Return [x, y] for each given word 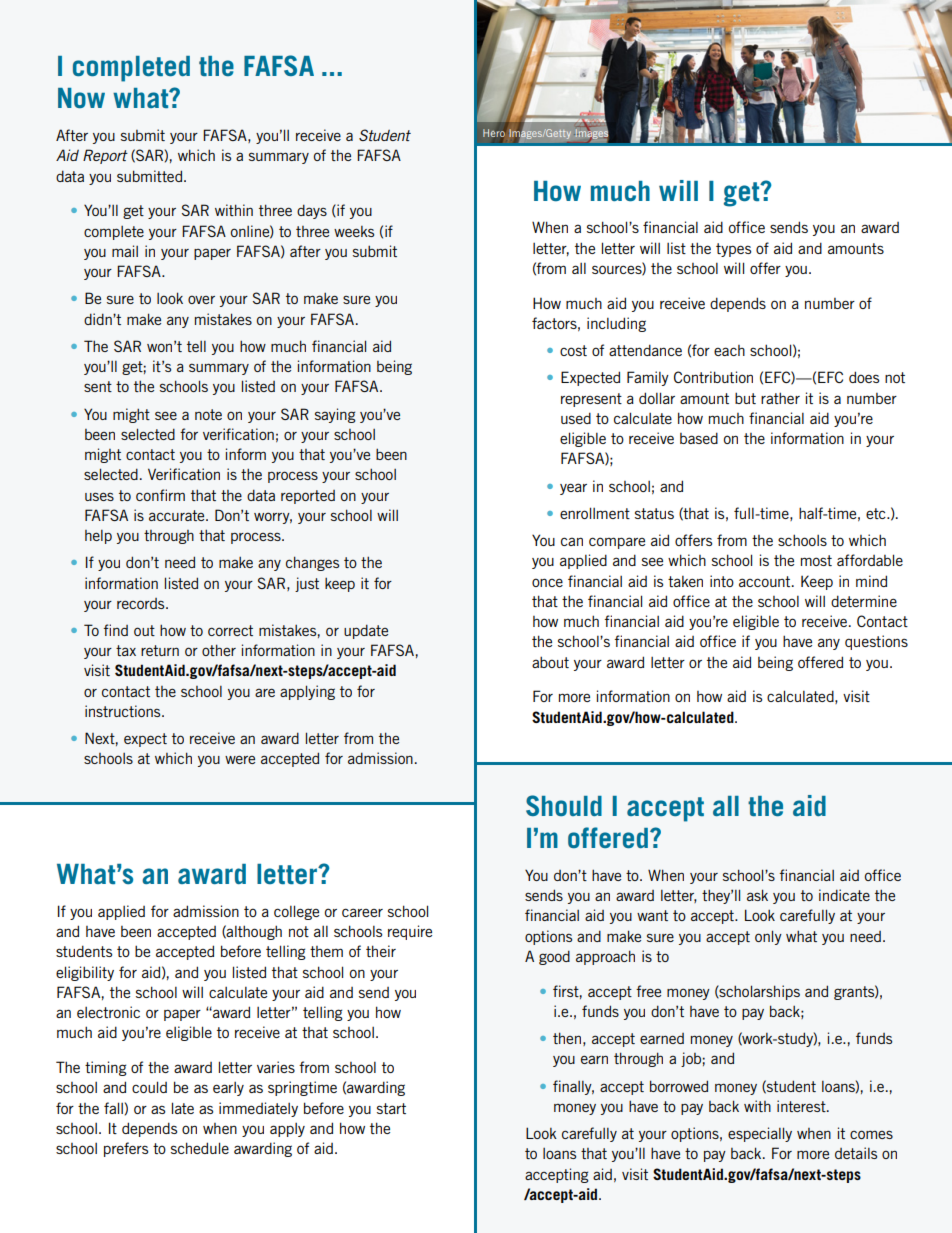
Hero [494, 133]
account [766, 581]
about [550, 662]
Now [81, 98]
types [733, 250]
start [391, 1108]
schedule [200, 1148]
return [160, 650]
